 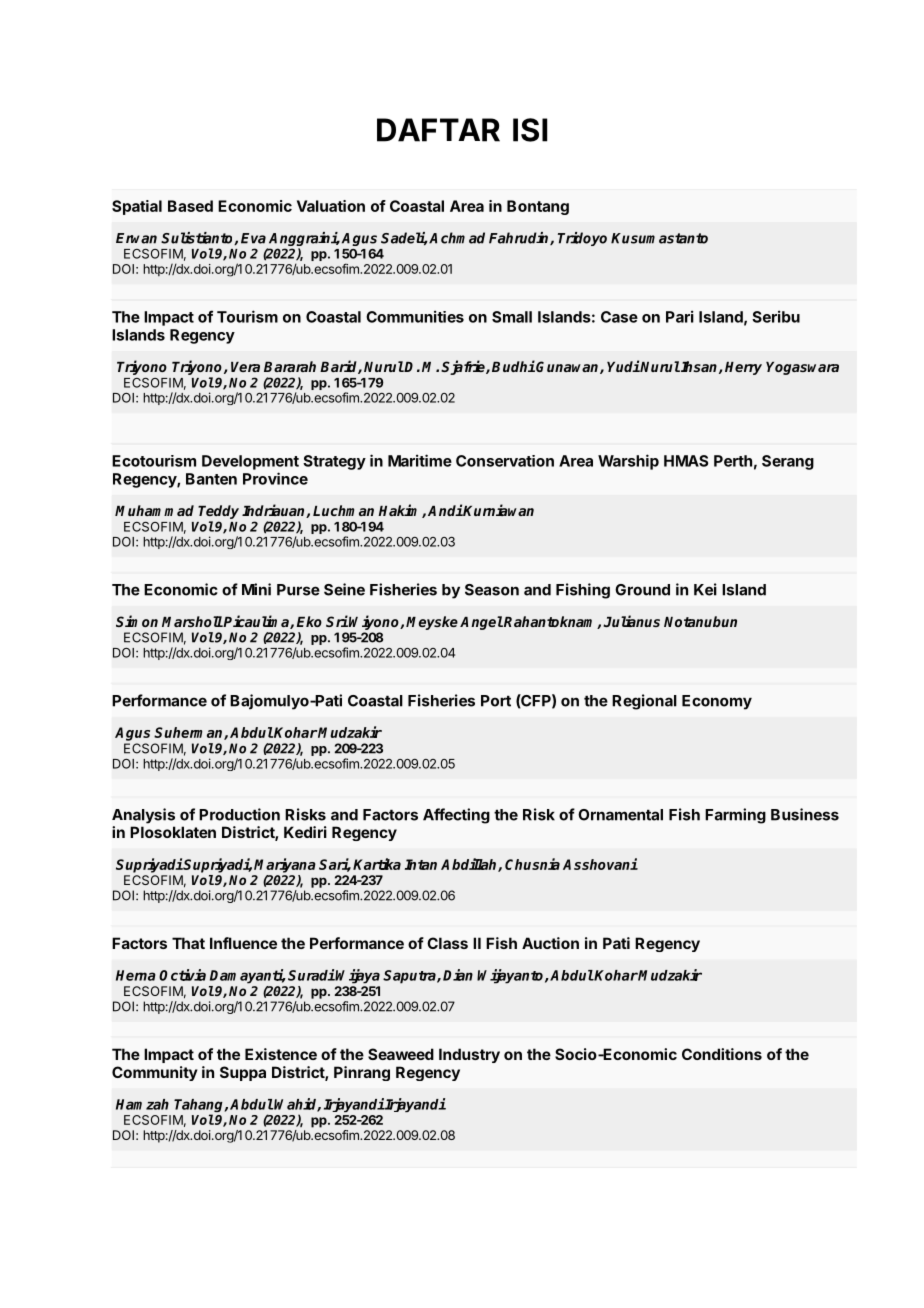 What do you see at coordinates (530, 130) in the screenshot?
I see `ISI` at bounding box center [530, 130].
